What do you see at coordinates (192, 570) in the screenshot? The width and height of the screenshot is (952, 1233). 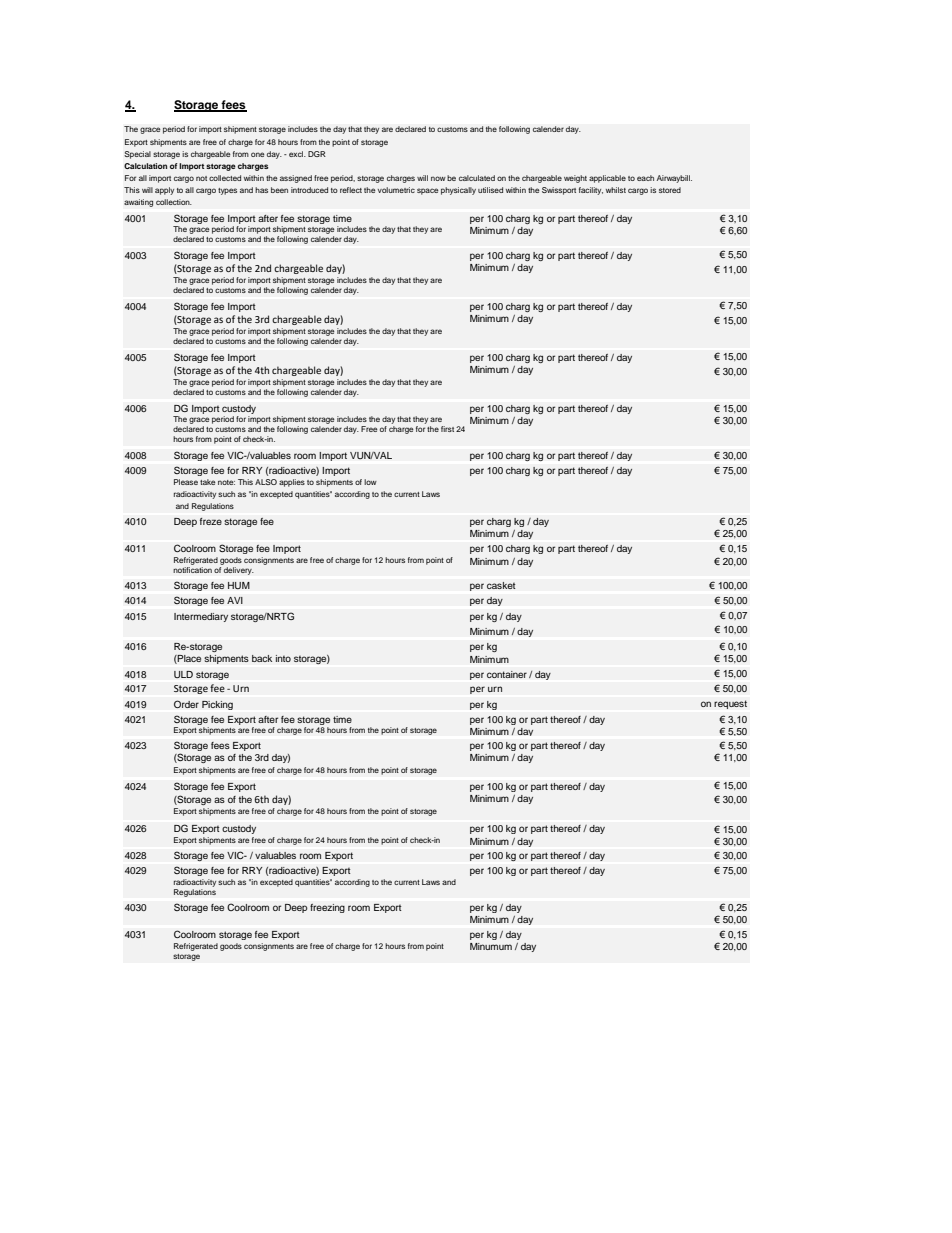 I see `notification` at bounding box center [192, 570].
